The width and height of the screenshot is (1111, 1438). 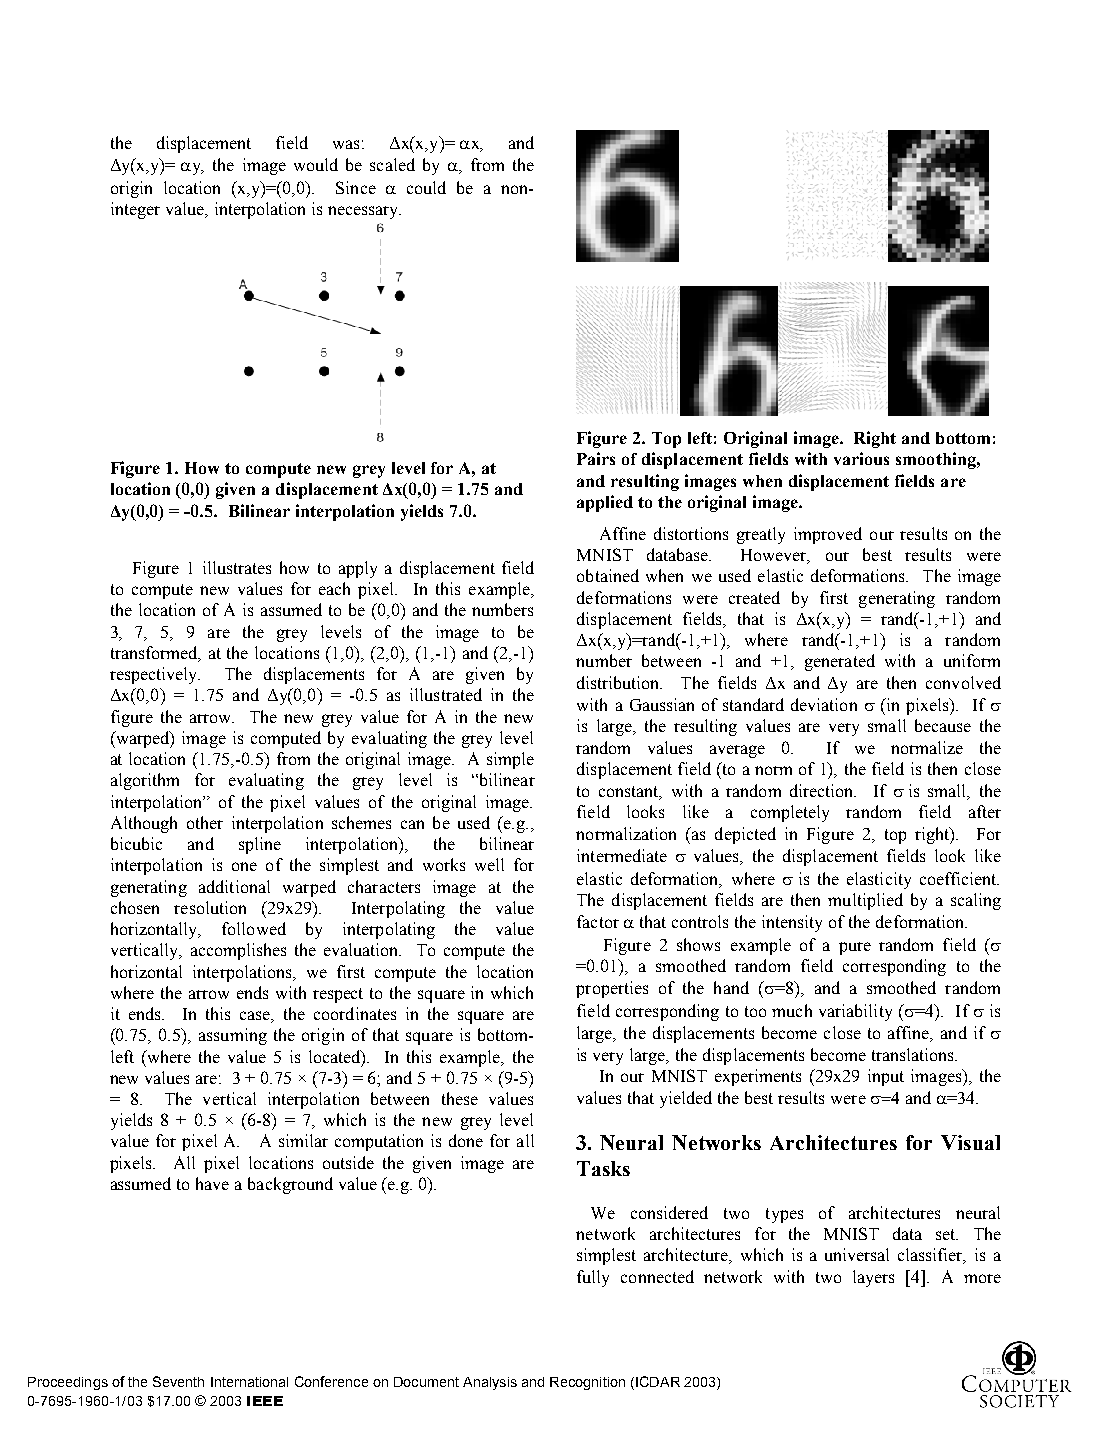 What do you see at coordinates (426, 187) in the screenshot?
I see `could` at bounding box center [426, 187].
